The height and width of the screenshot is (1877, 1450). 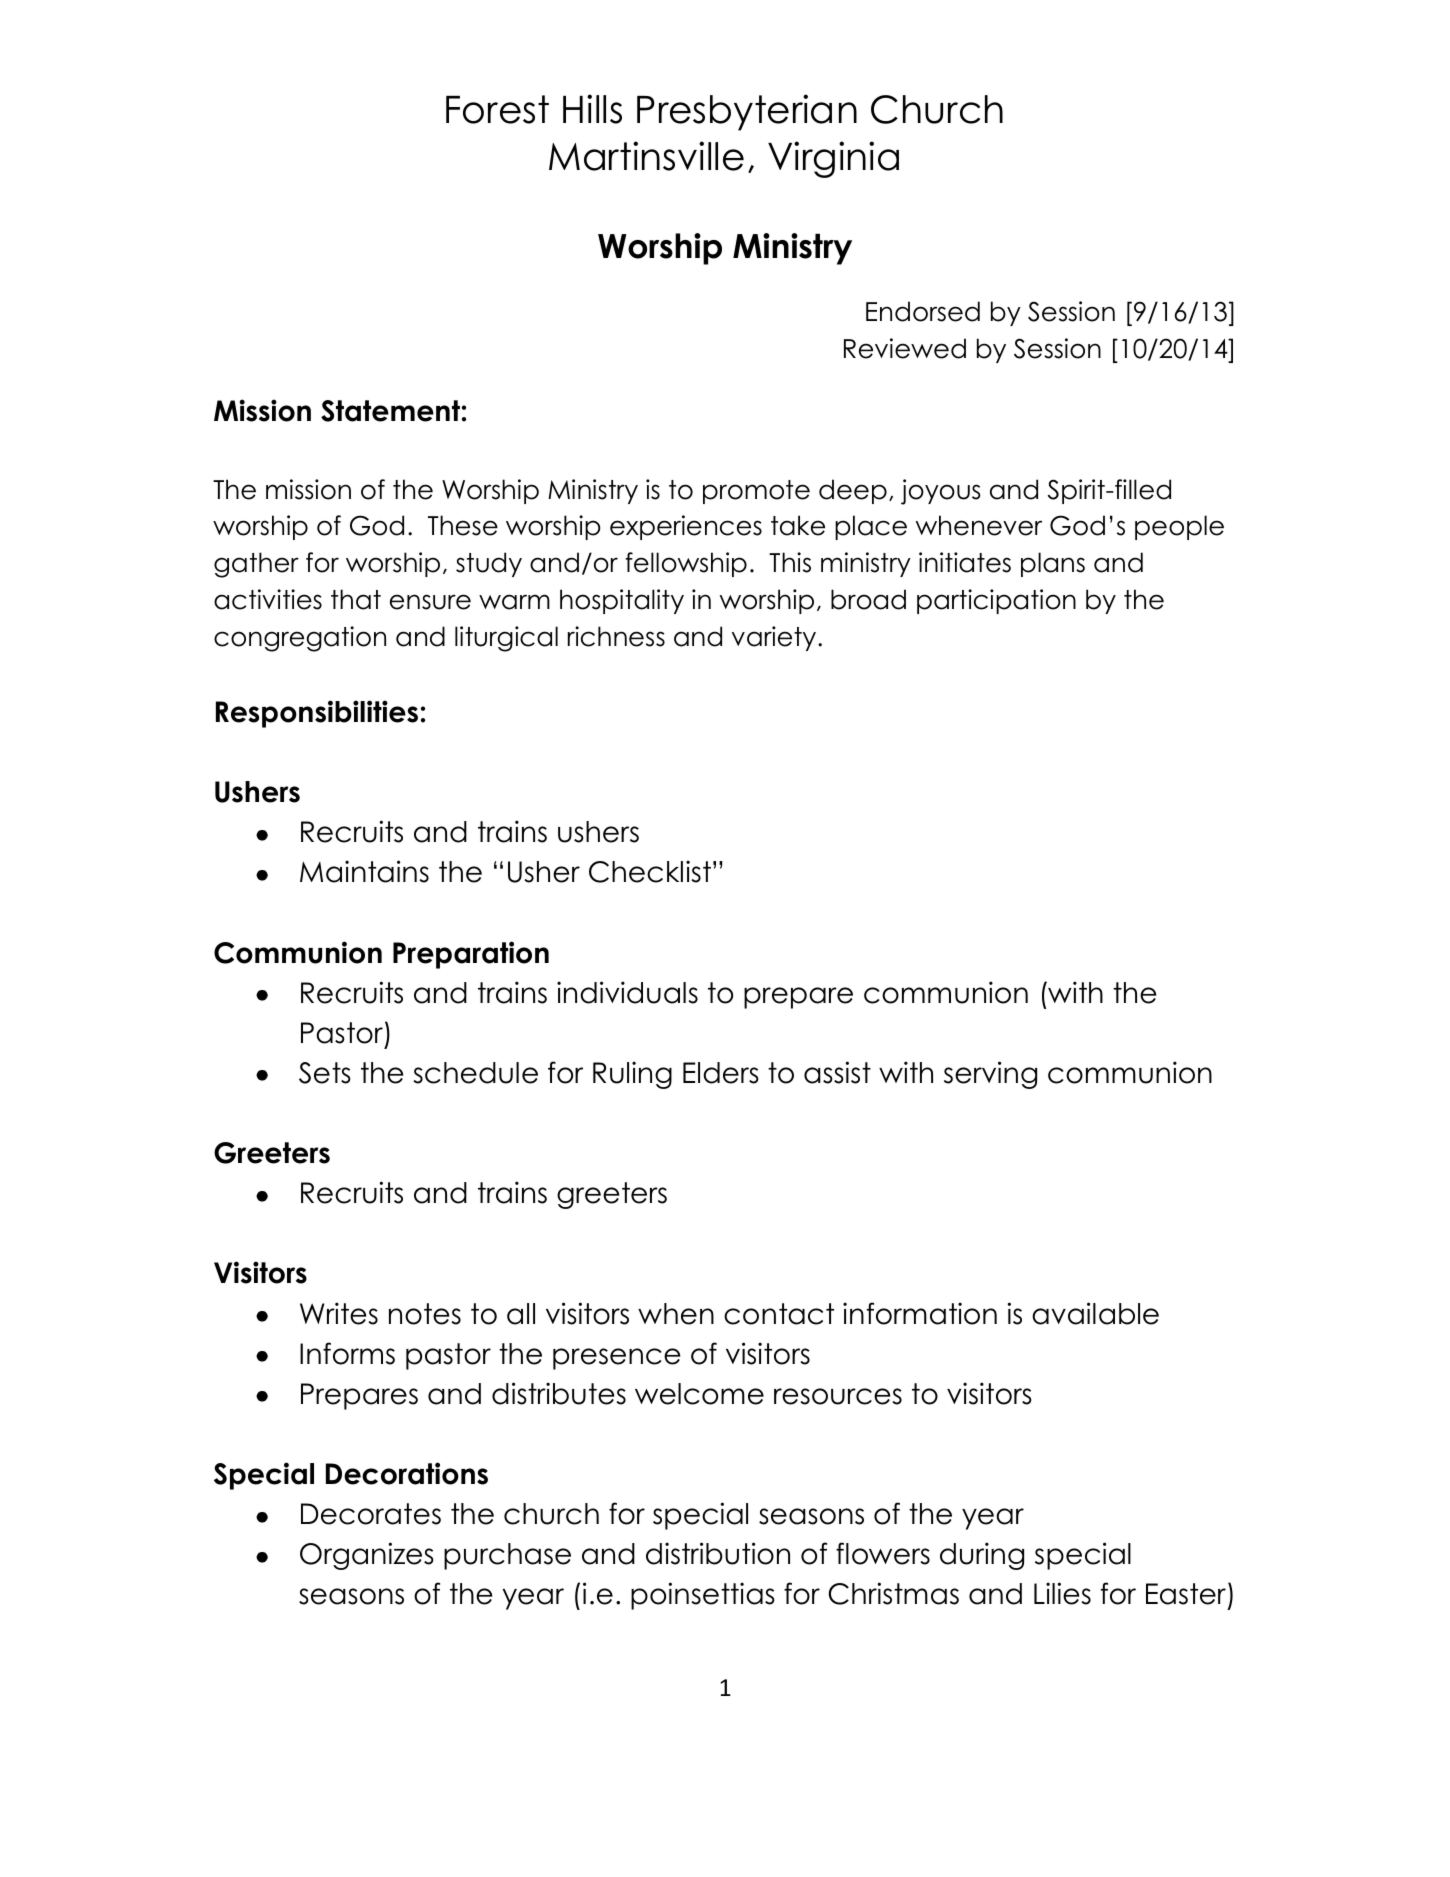 What do you see at coordinates (718, 1553) in the screenshot?
I see `distribution` at bounding box center [718, 1553].
